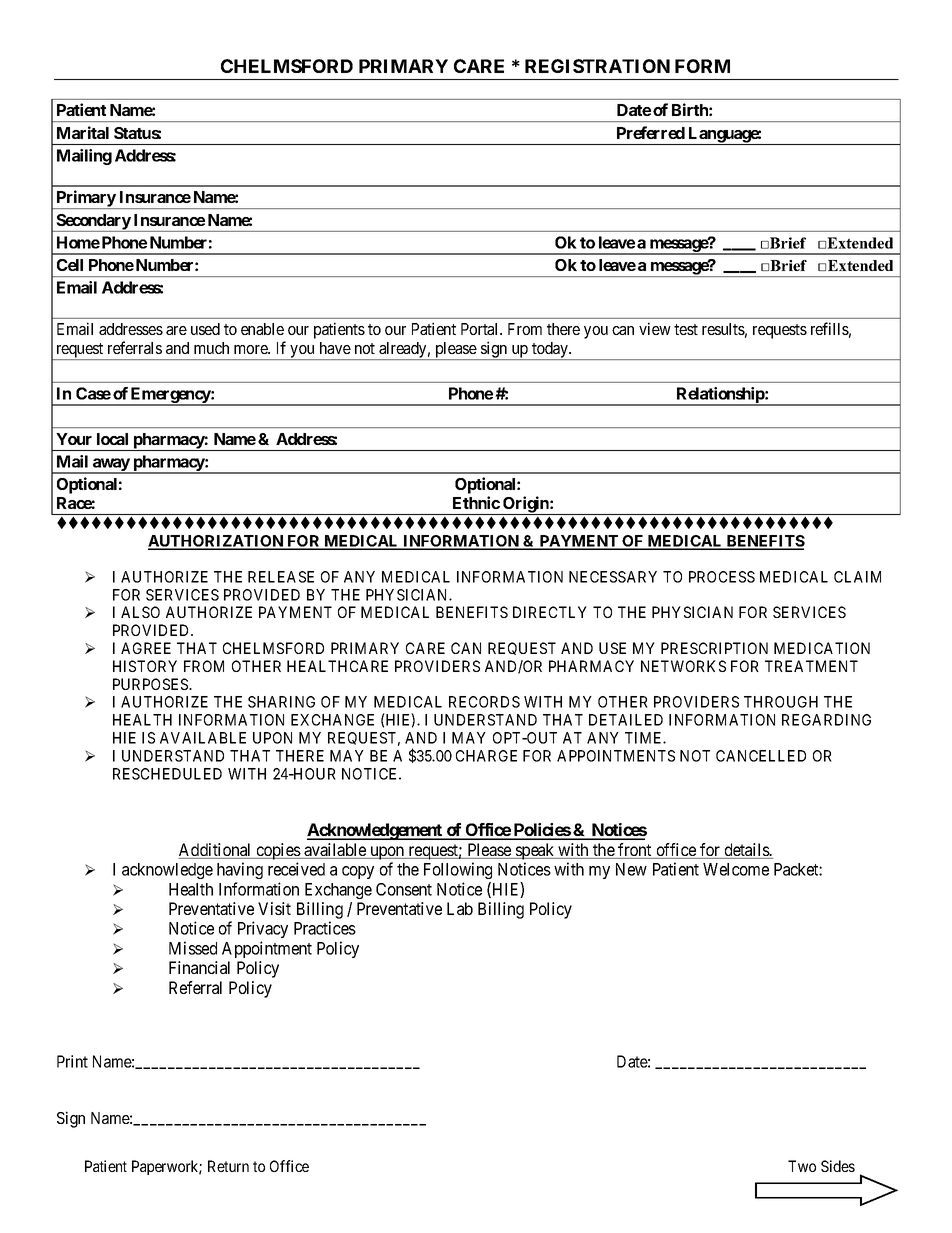 The width and height of the screenshot is (952, 1233). I want to click on Preferred, so click(651, 132).
